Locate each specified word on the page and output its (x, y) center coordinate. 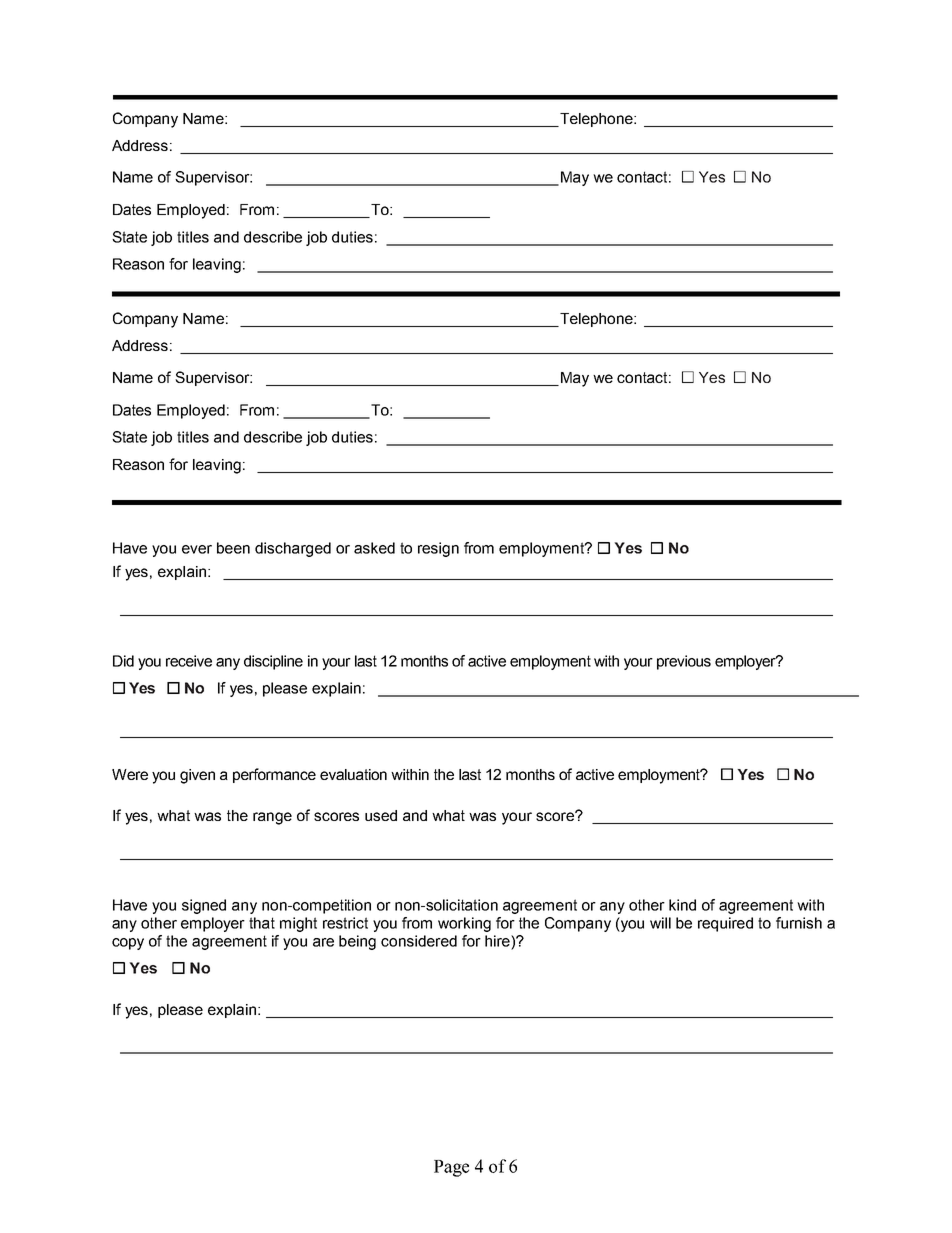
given (197, 776)
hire (498, 941)
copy (128, 944)
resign (438, 549)
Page (451, 1168)
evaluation (353, 774)
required (725, 924)
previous (684, 662)
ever (197, 549)
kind (682, 905)
